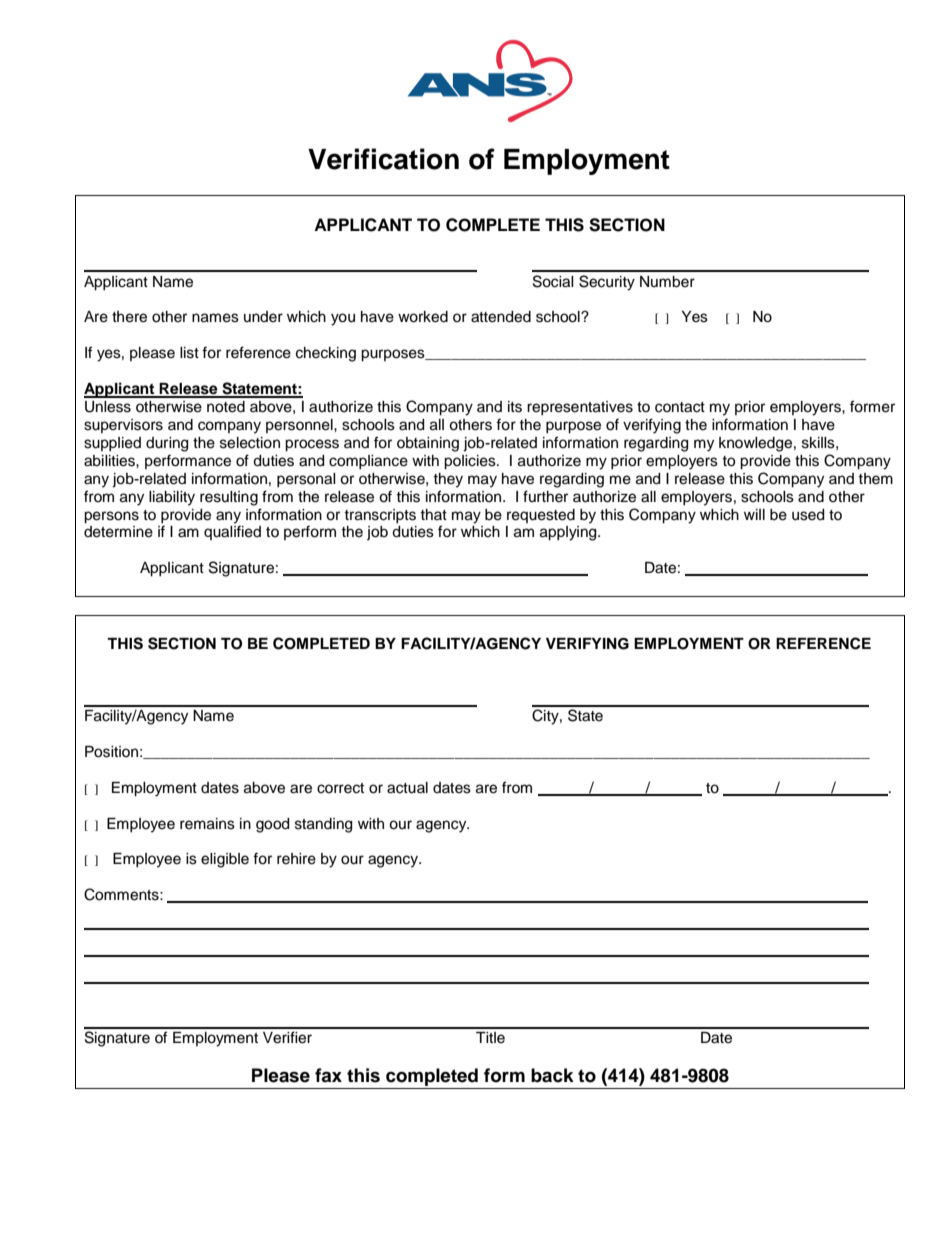  I want to click on Verification, so click(383, 159).
